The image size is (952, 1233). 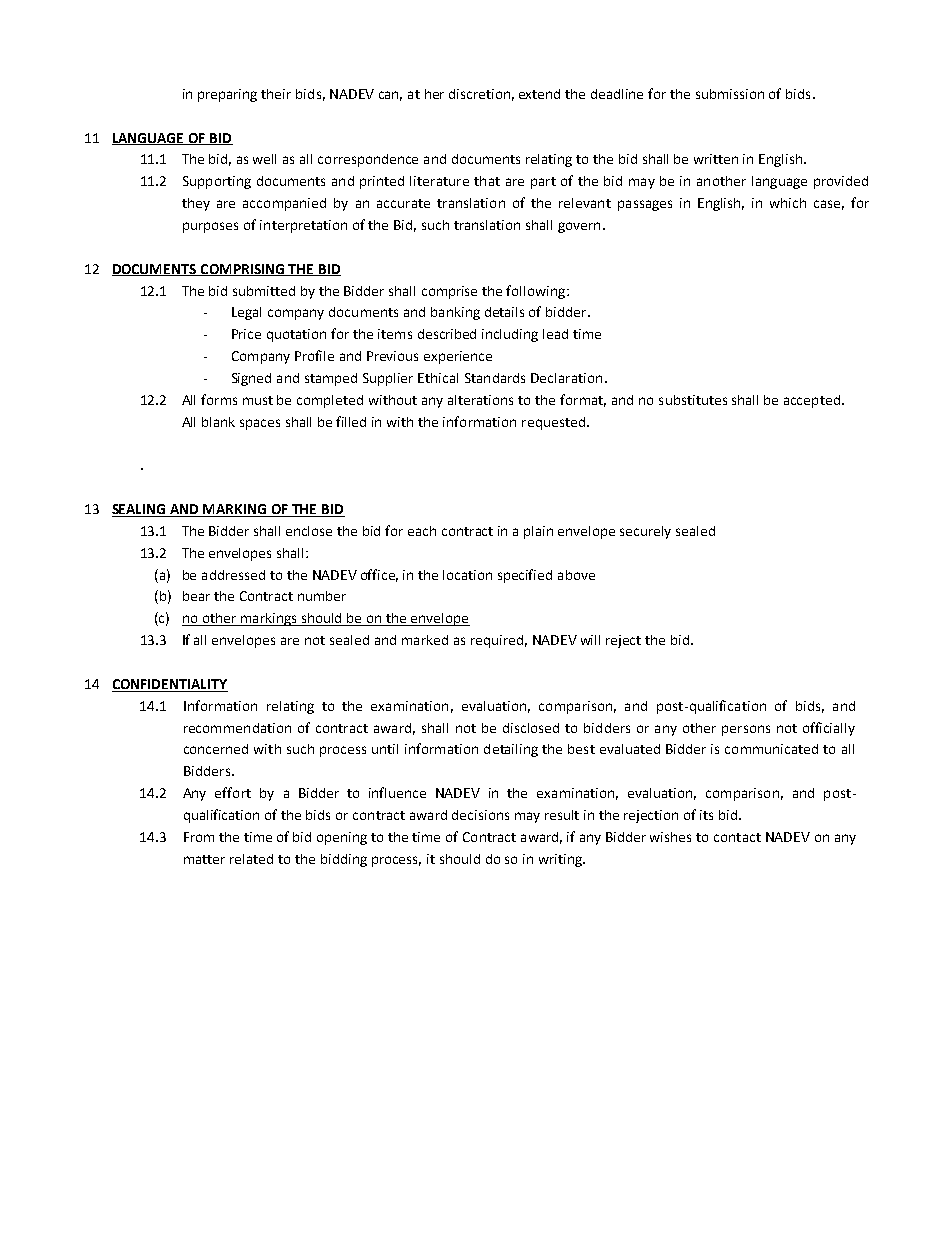 I want to click on submission, so click(x=730, y=94).
